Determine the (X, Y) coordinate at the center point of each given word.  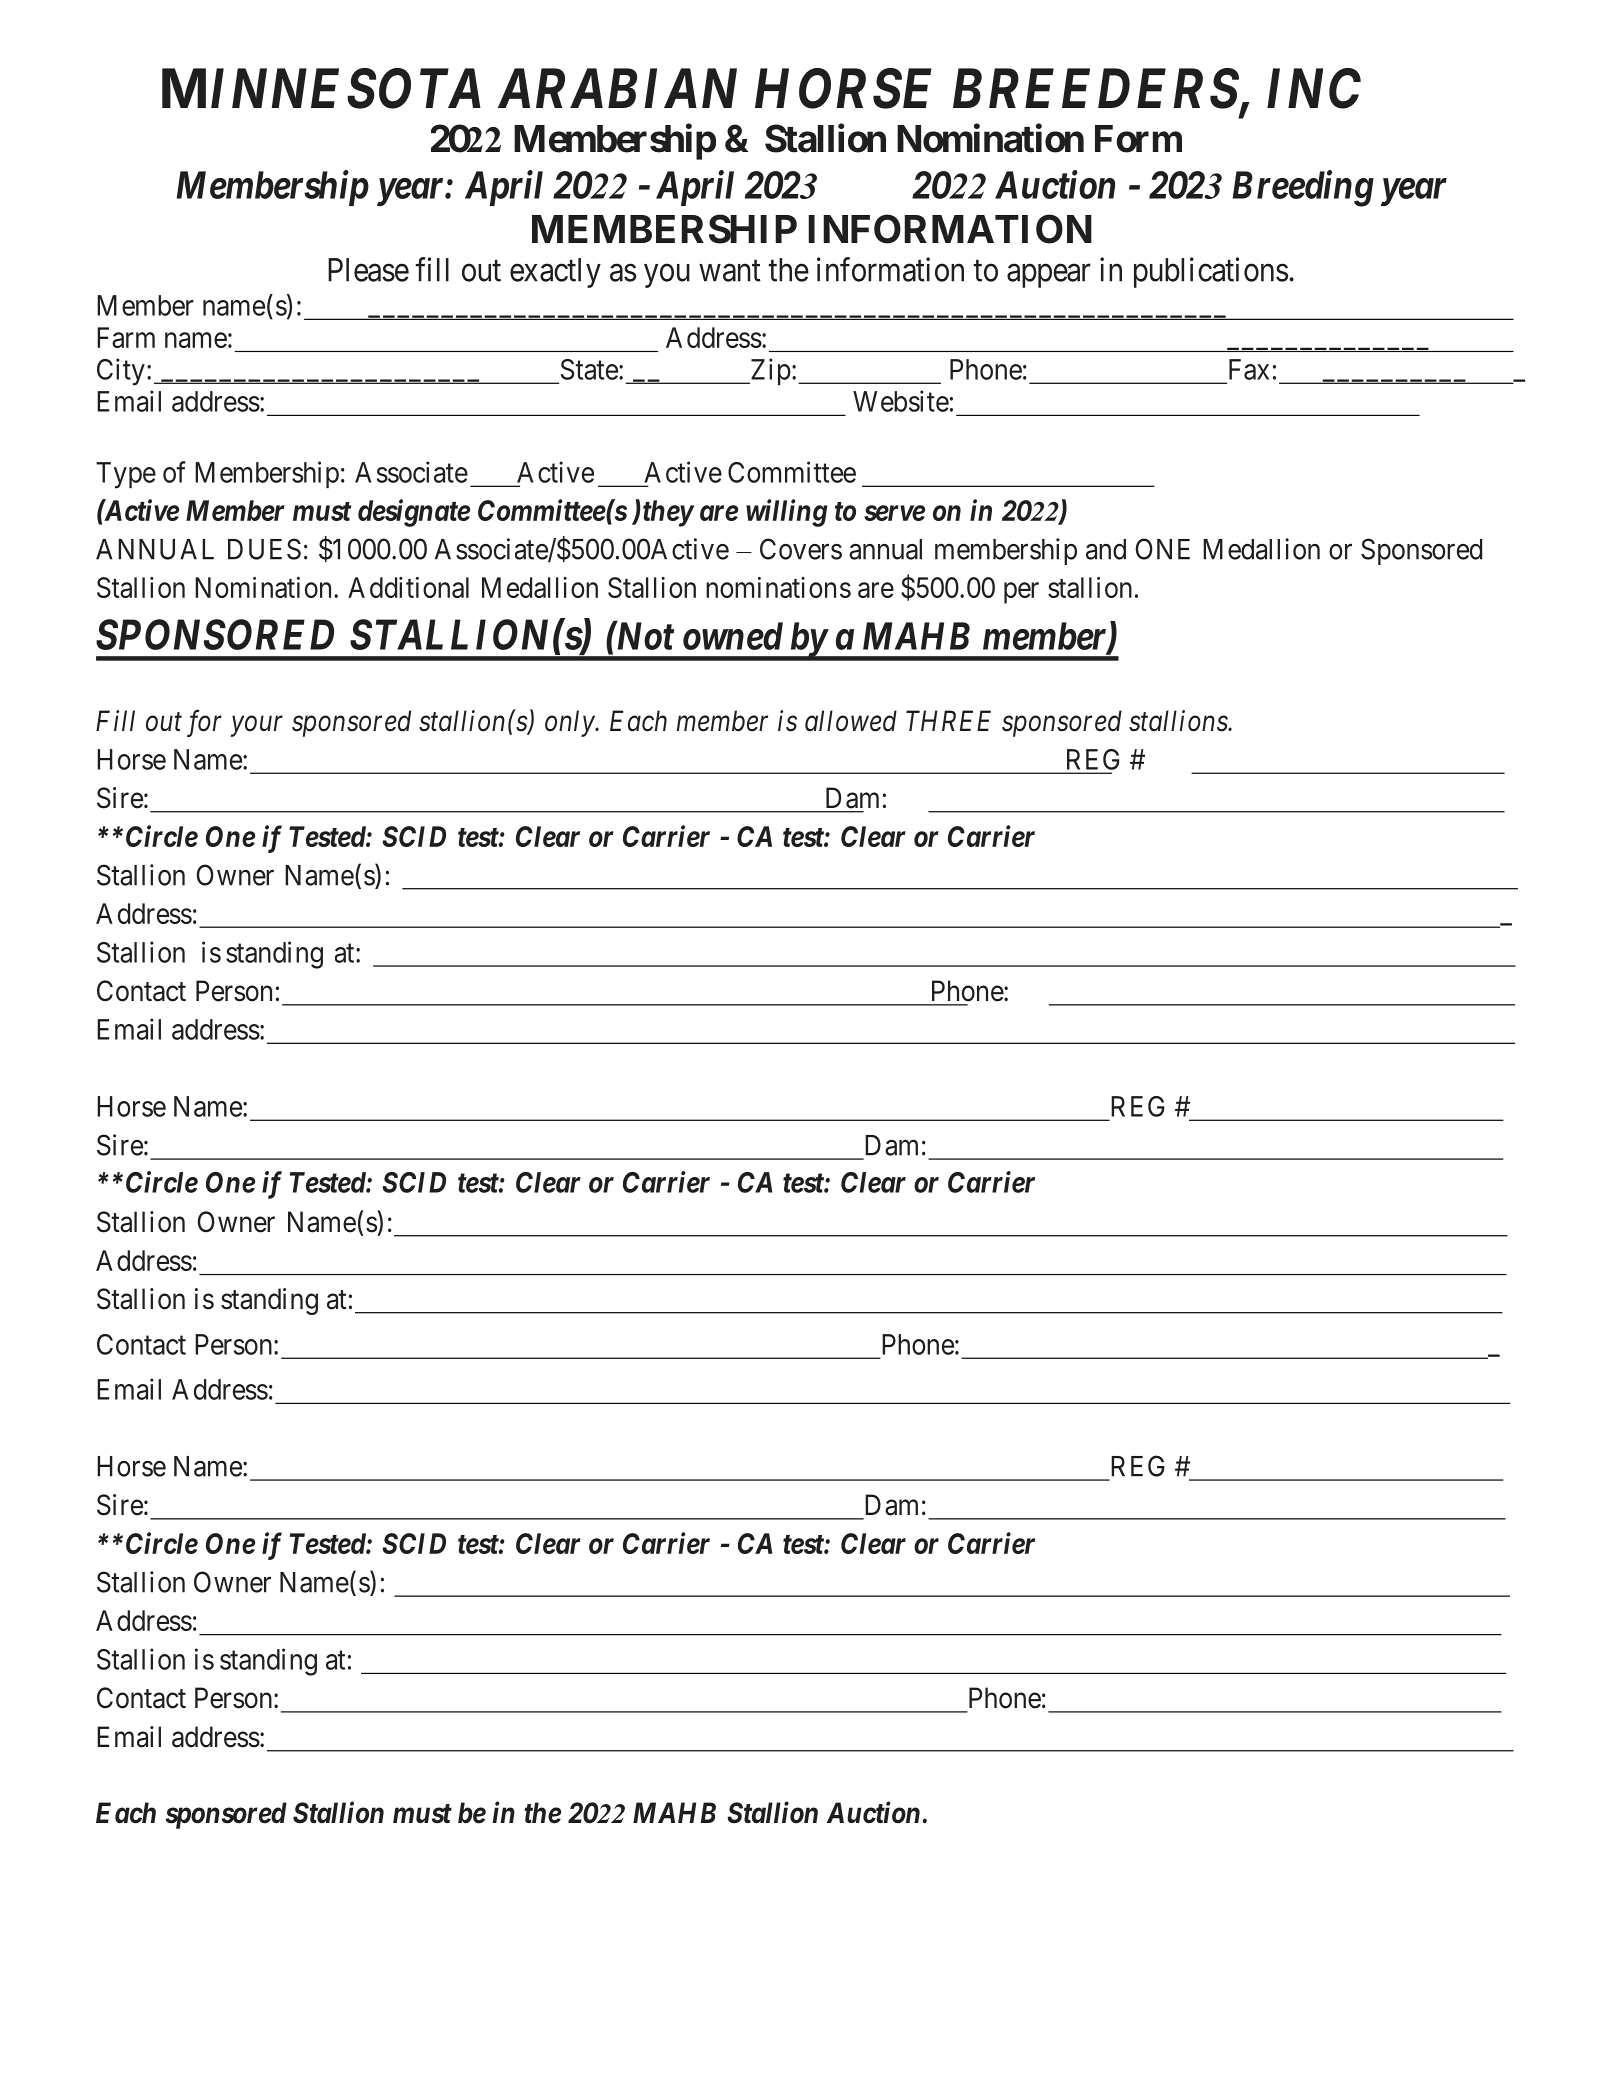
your (256, 726)
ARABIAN (617, 88)
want (730, 271)
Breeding (1303, 188)
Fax (1249, 369)
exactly (555, 273)
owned (733, 636)
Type (126, 475)
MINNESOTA (321, 88)
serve (894, 513)
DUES (264, 549)
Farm (126, 337)
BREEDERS (1096, 88)
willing (786, 513)
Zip (769, 372)
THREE (948, 720)
